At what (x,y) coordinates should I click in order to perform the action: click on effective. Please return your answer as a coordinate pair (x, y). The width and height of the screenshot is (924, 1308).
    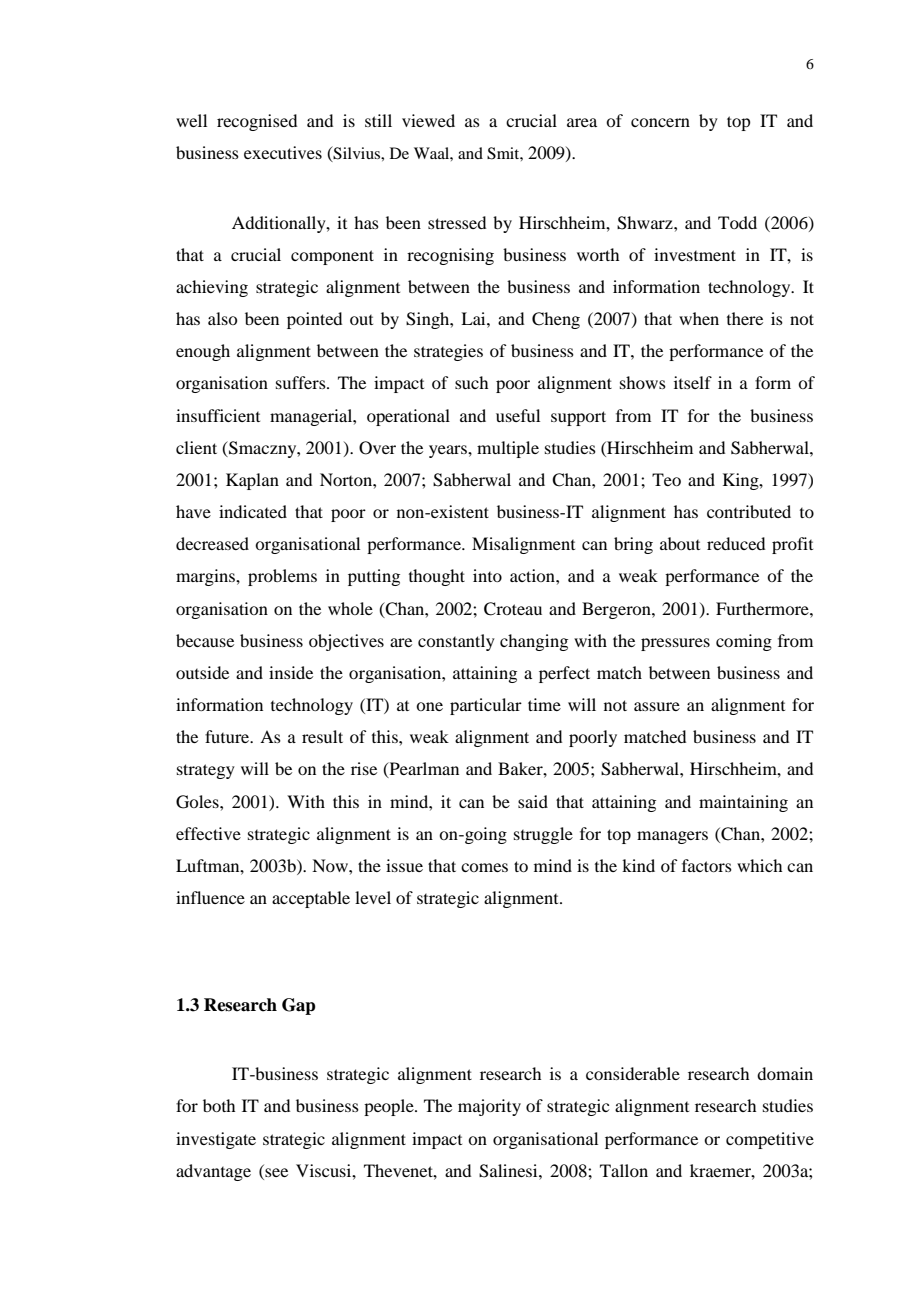
    Looking at the image, I should click on (208, 833).
